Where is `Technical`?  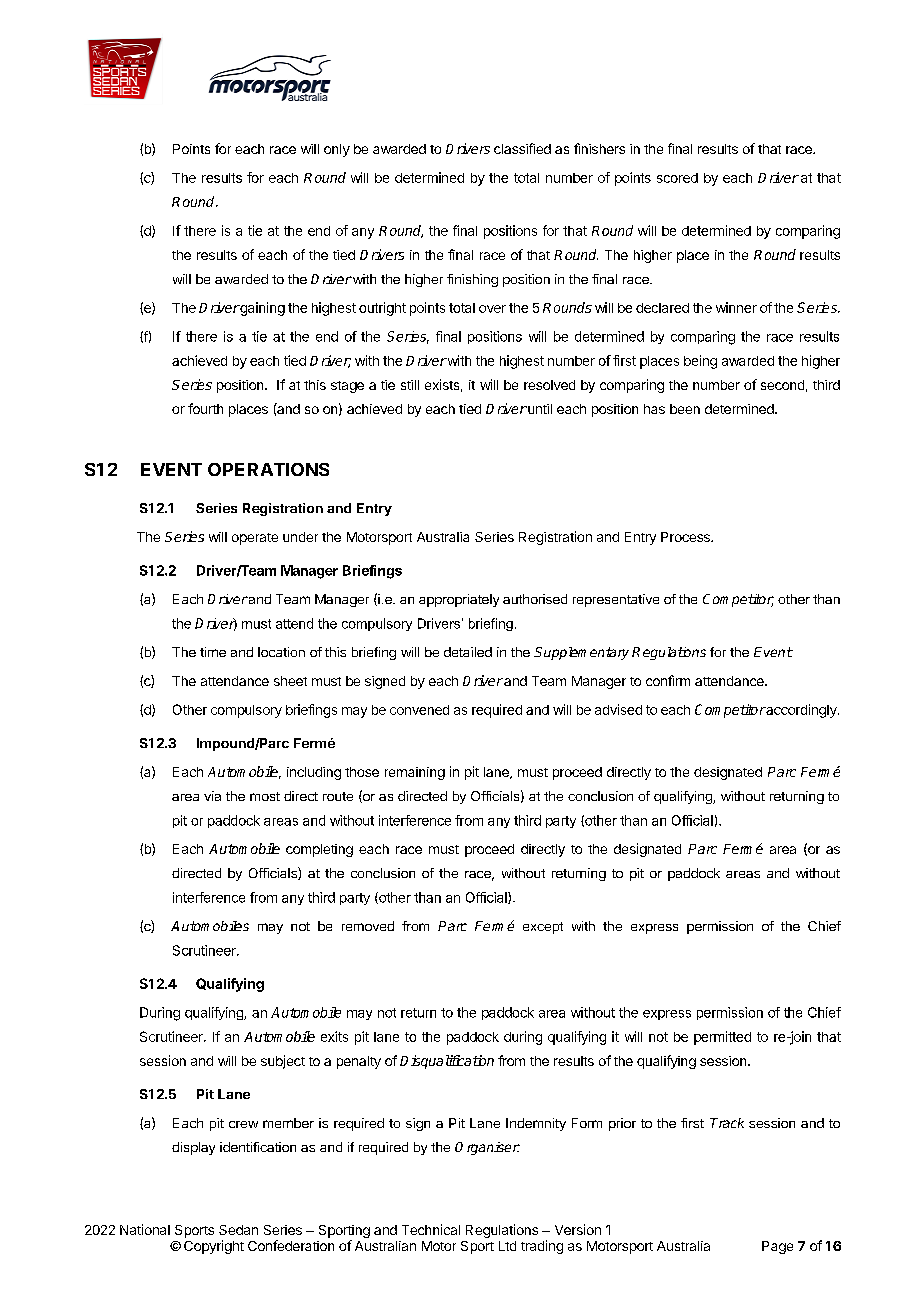
Technical is located at coordinates (431, 1229).
